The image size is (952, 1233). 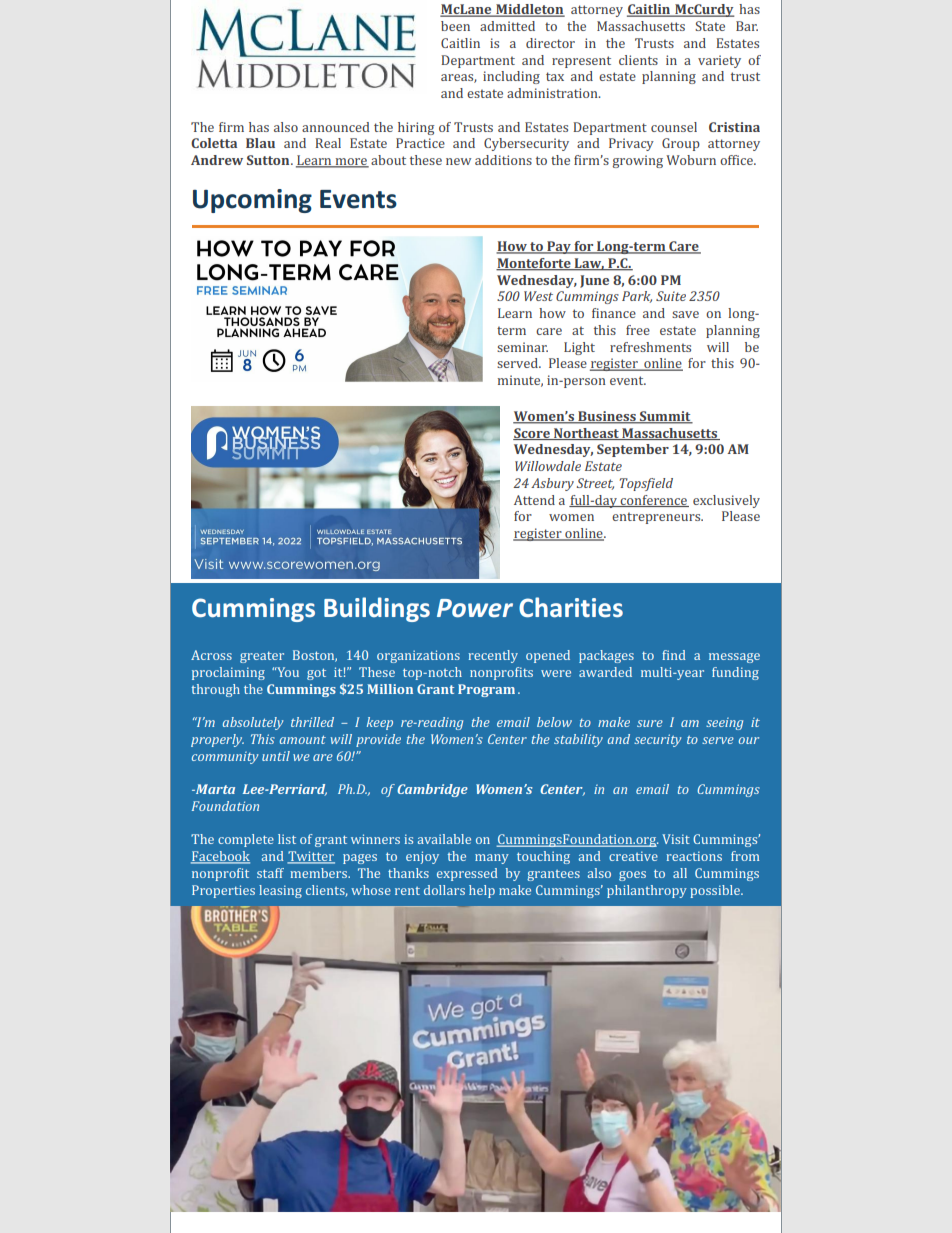 What do you see at coordinates (493, 656) in the screenshot?
I see `recently` at bounding box center [493, 656].
